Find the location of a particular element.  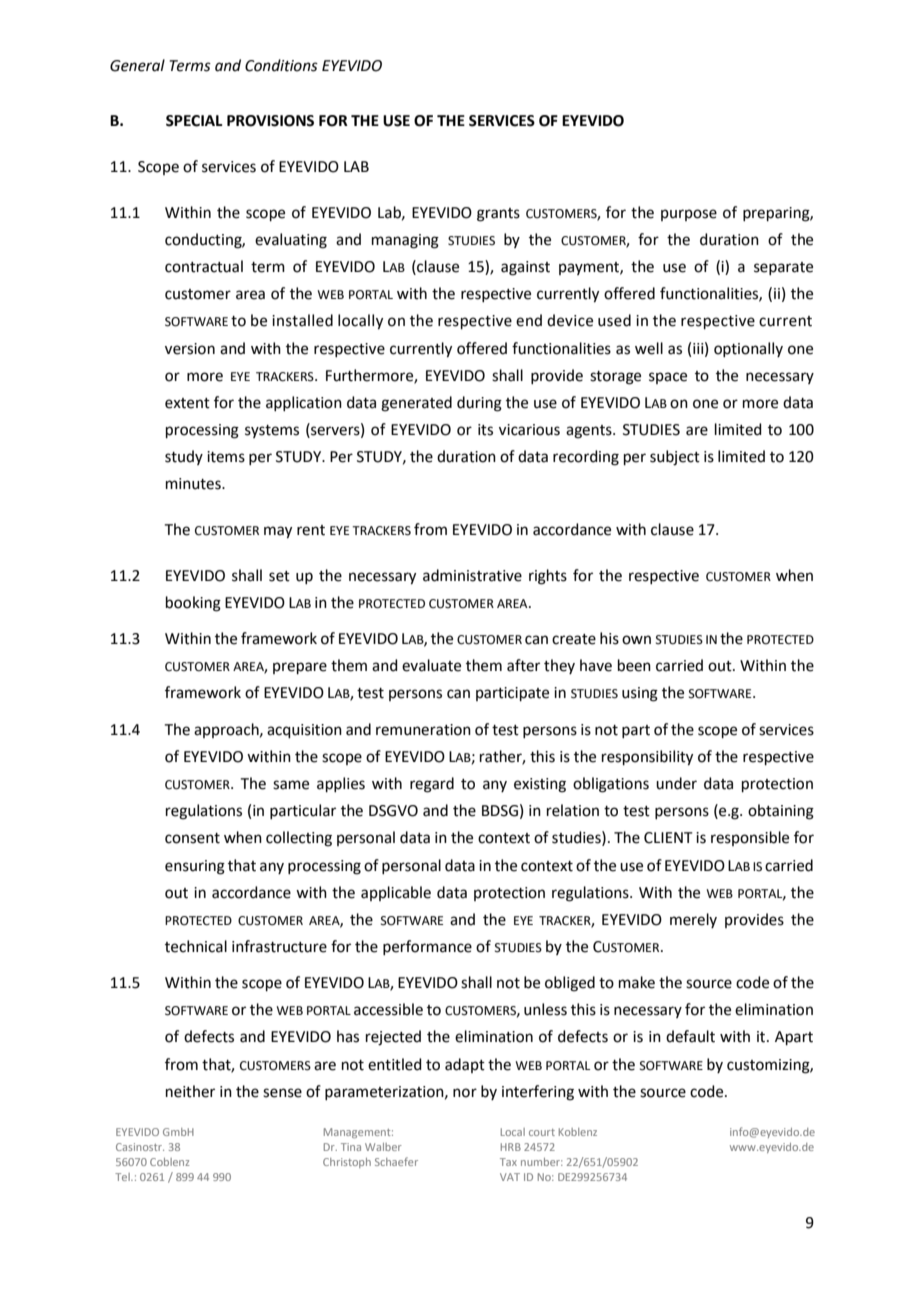

Koblenz is located at coordinates (578, 1132).
